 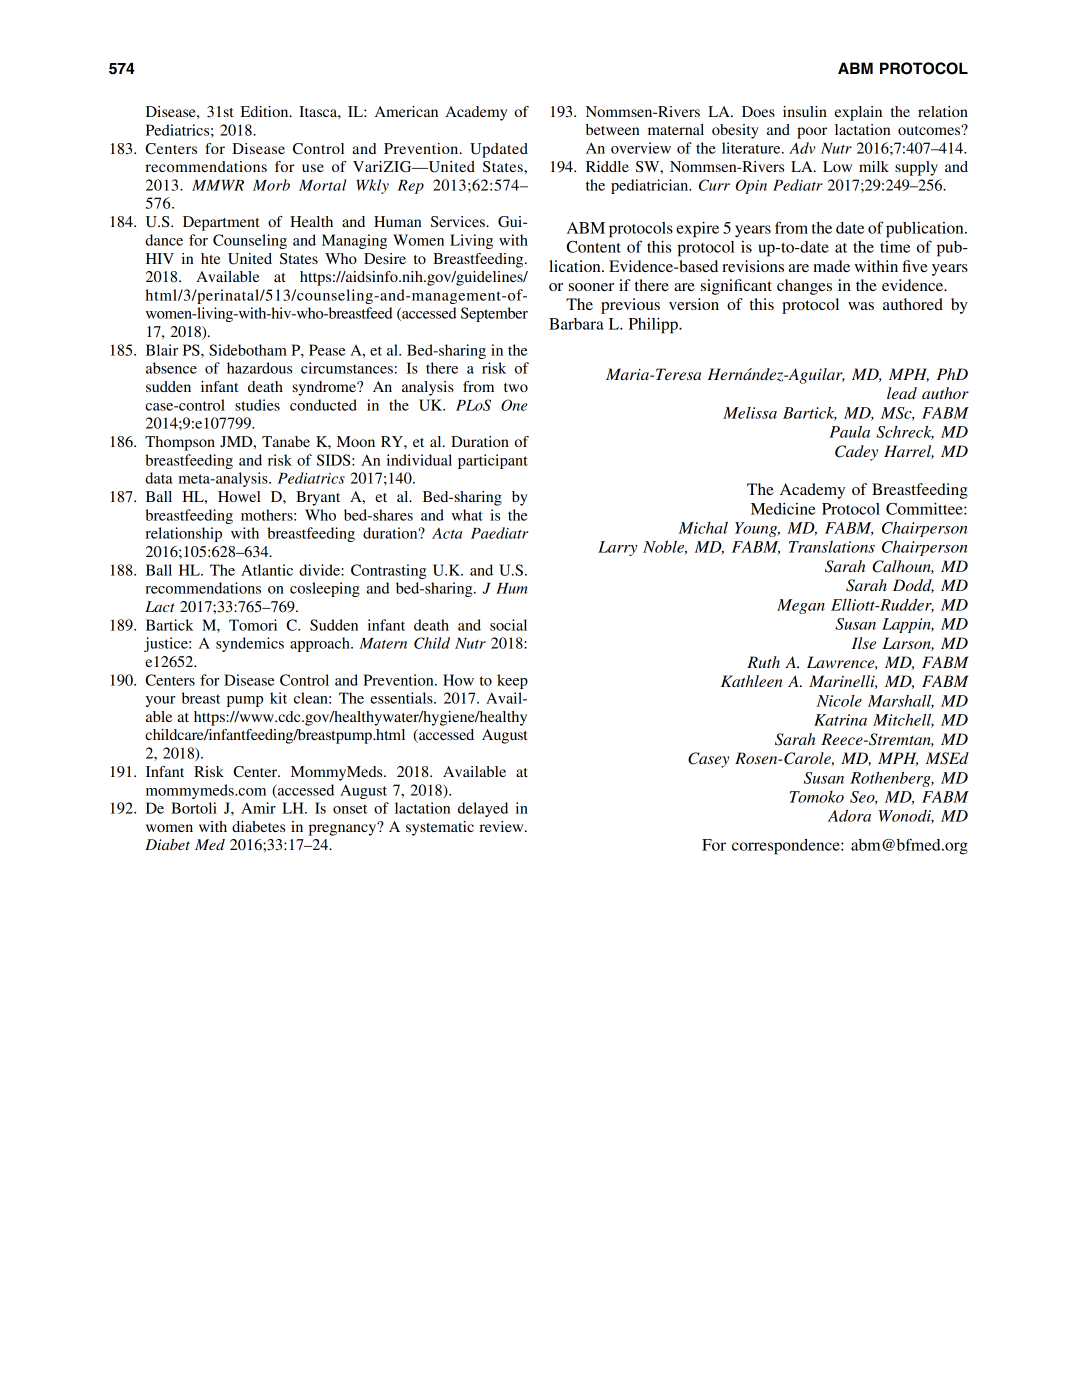 What do you see at coordinates (259, 368) in the document?
I see `hazardous` at bounding box center [259, 368].
